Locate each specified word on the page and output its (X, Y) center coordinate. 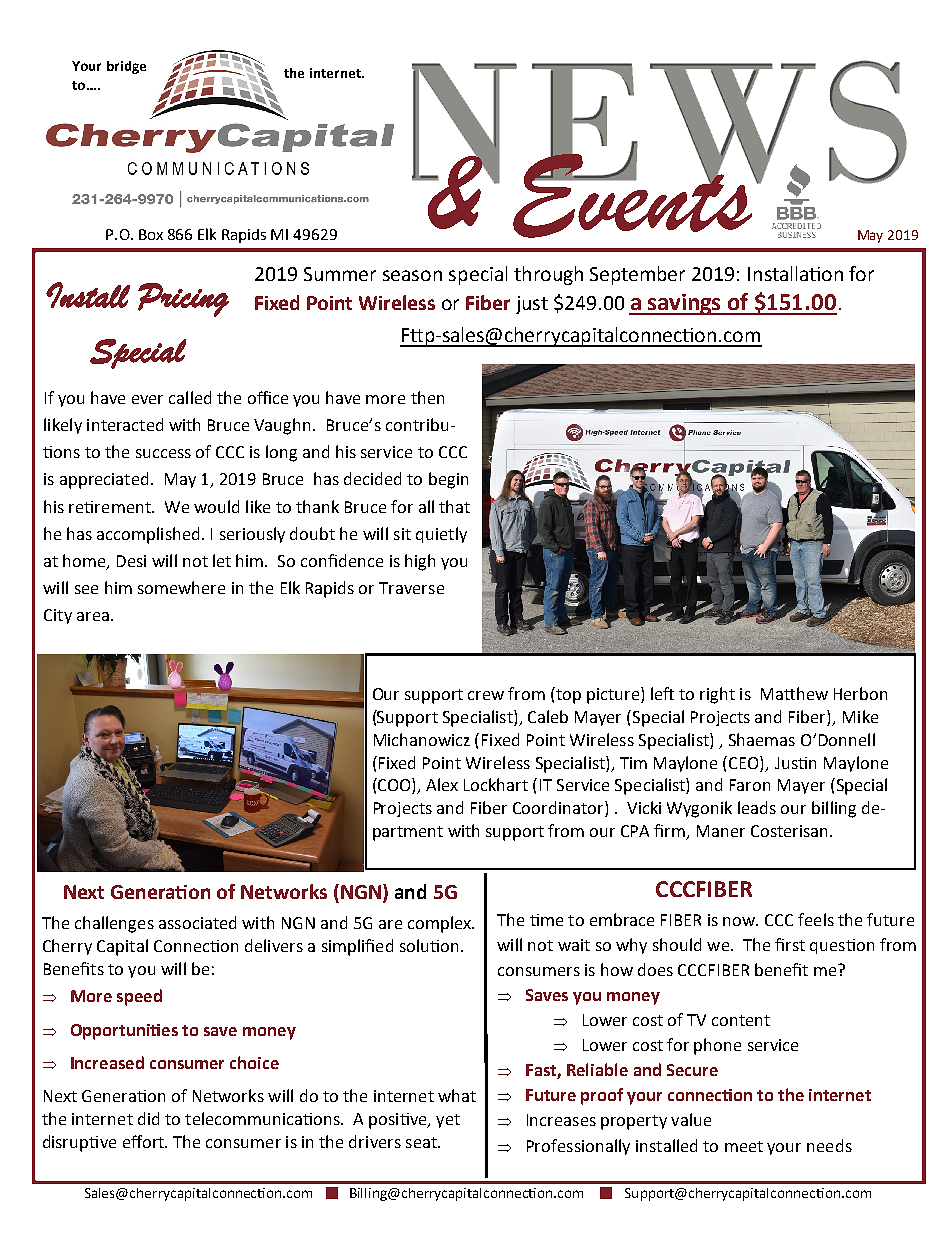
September (637, 275)
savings (685, 304)
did (148, 1118)
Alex (442, 784)
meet (744, 1146)
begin (448, 480)
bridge (126, 67)
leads (757, 807)
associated (197, 922)
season (412, 275)
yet (448, 1121)
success (163, 453)
